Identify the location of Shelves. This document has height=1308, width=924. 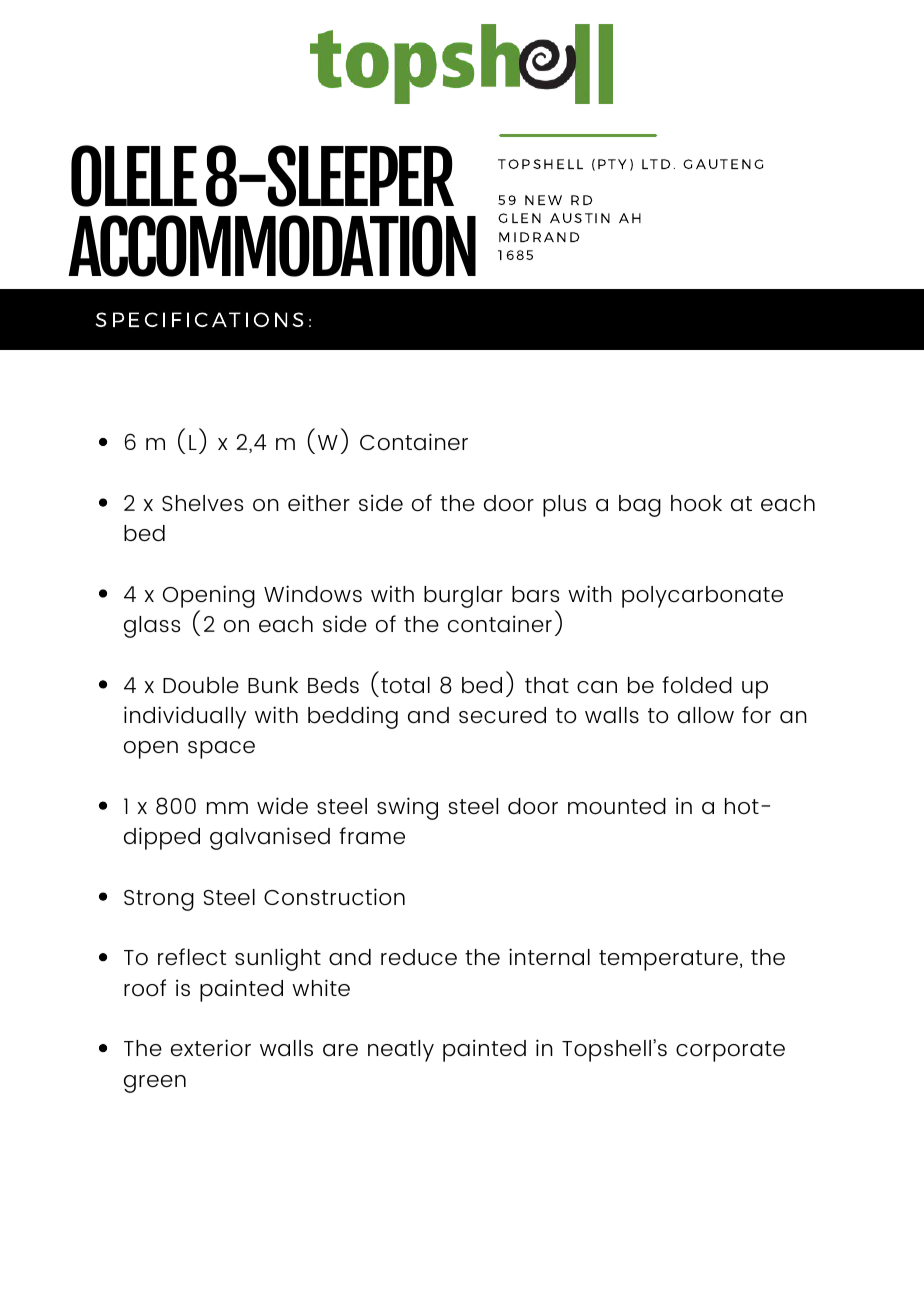
(202, 503).
